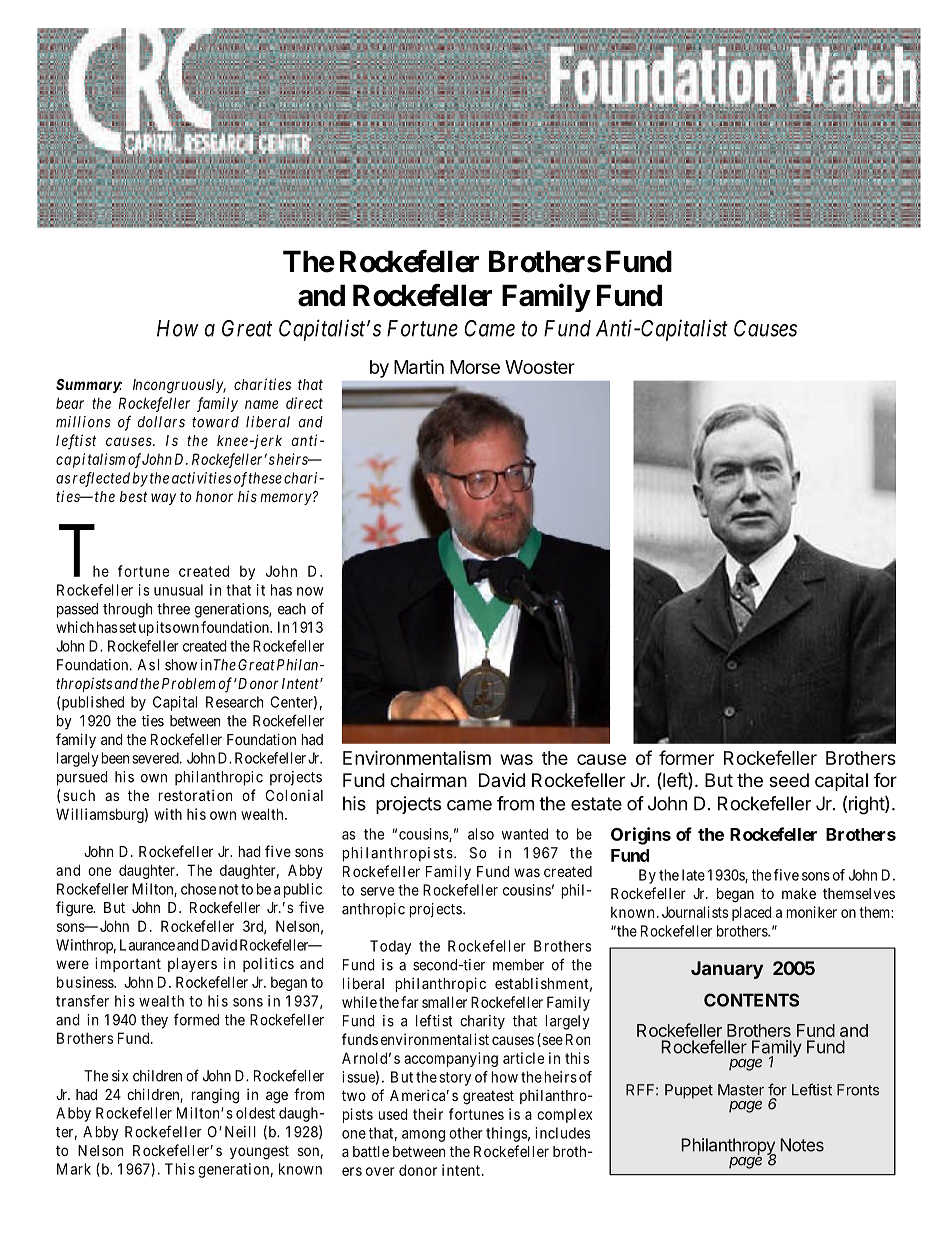 This screenshot has height=1233, width=952. What do you see at coordinates (789, 780) in the screenshot?
I see `seed` at bounding box center [789, 780].
